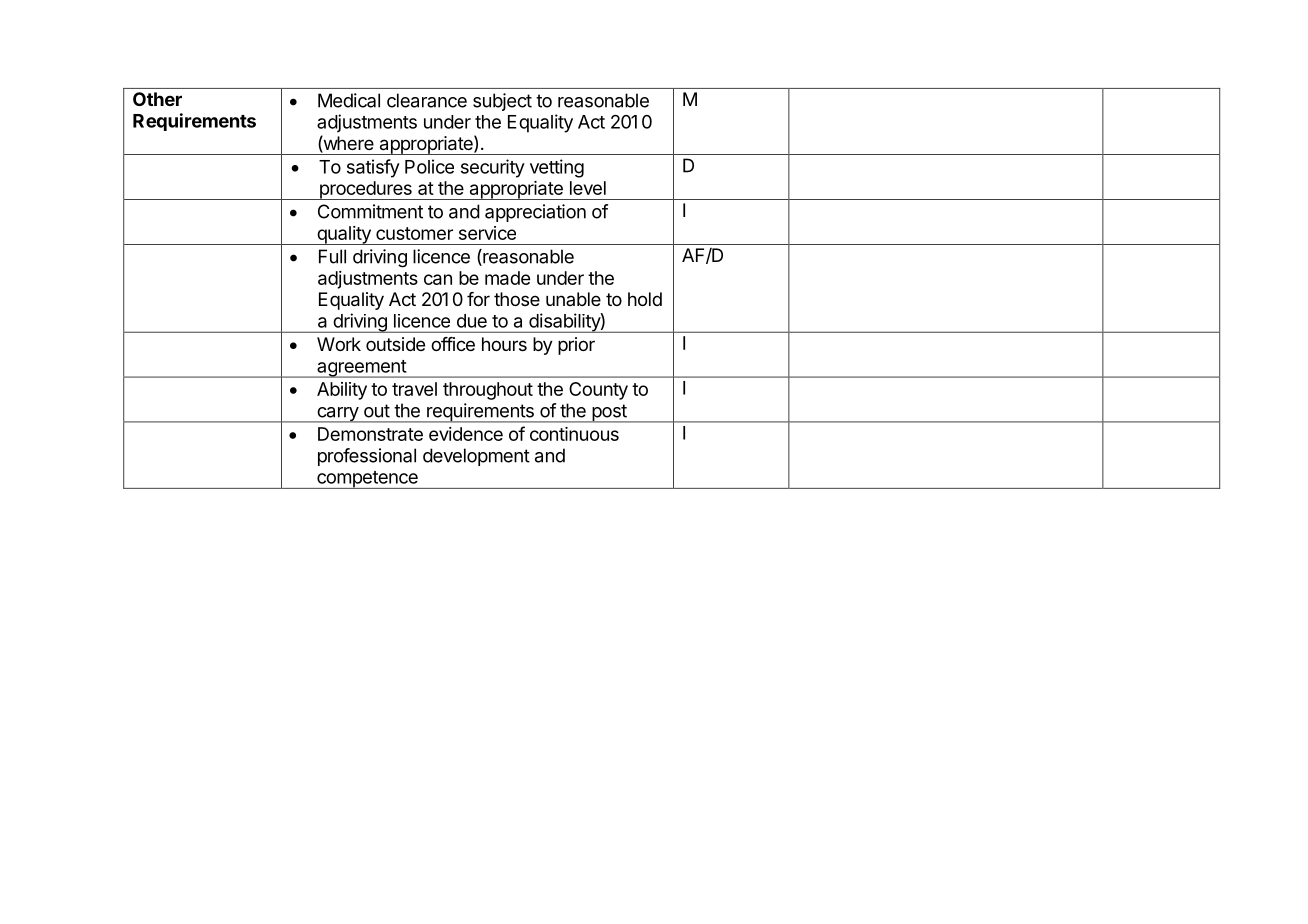  Describe the element at coordinates (574, 434) in the screenshot. I see `continuous` at that location.
